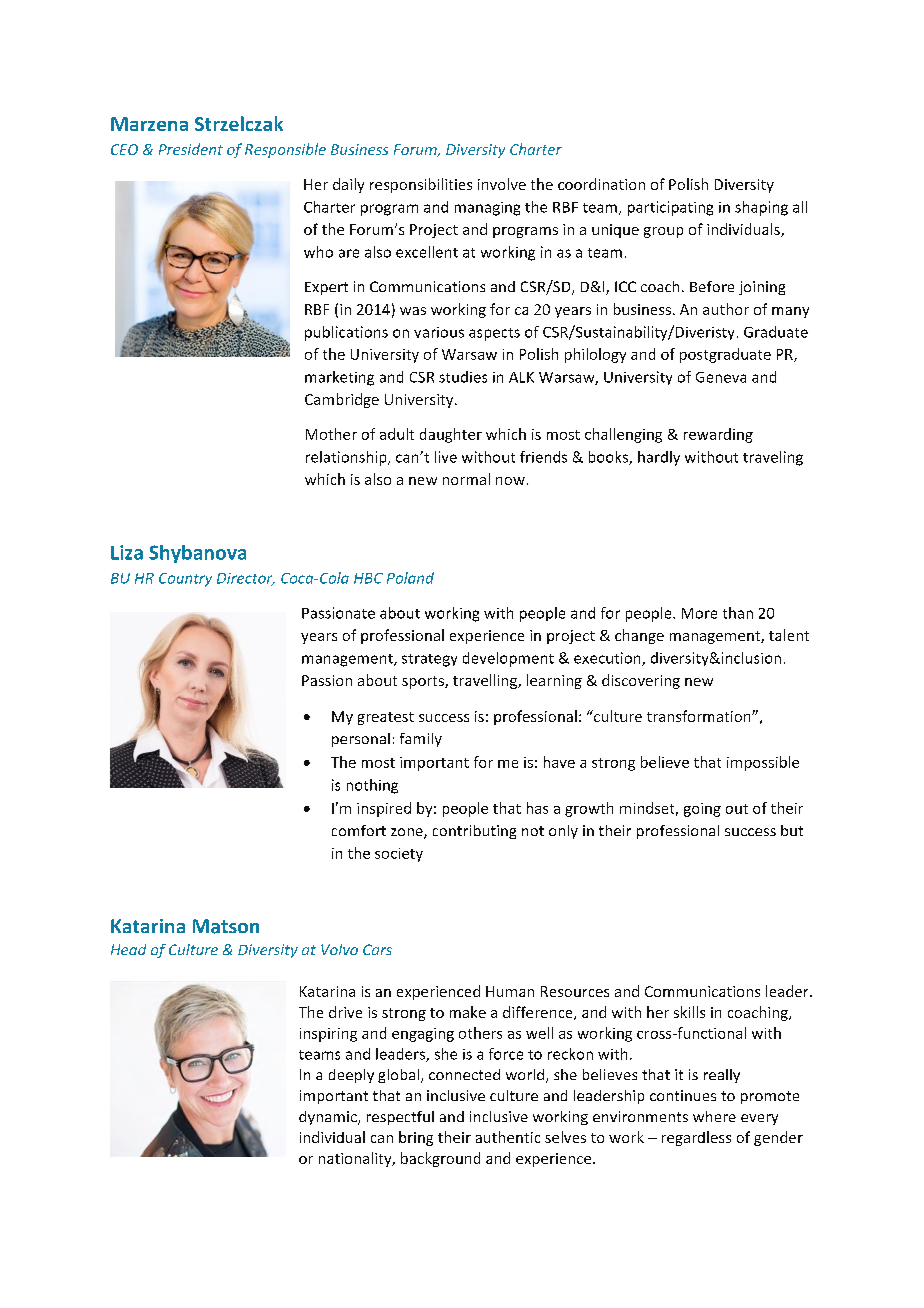 This page has height=1308, width=924. Describe the element at coordinates (329, 1118) in the page. I see `dynamic` at that location.
